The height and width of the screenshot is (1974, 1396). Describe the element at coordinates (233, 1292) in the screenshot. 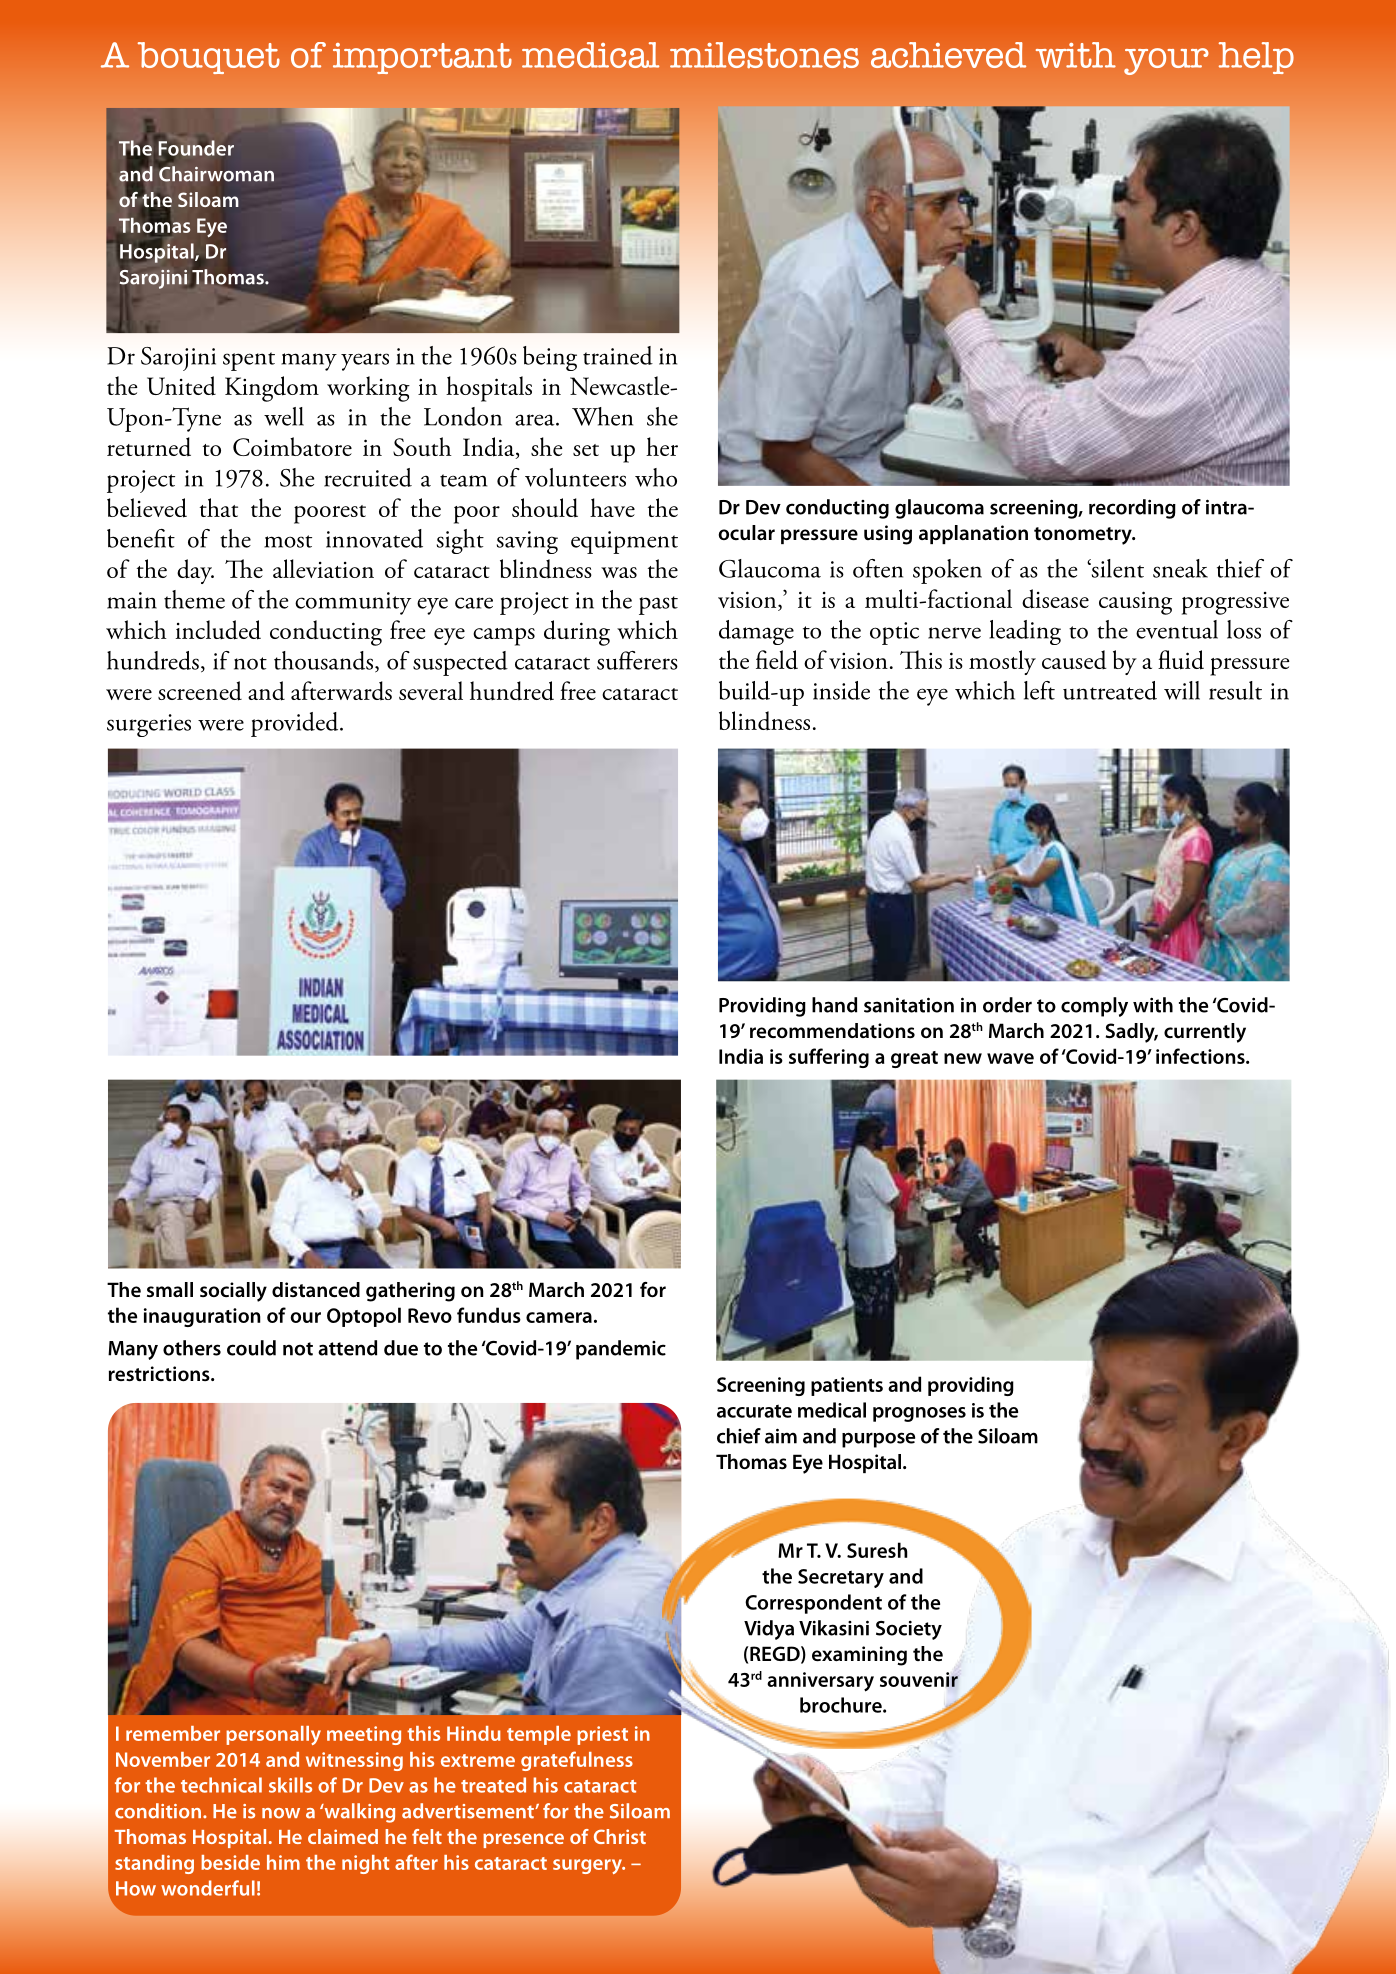

I see `socially` at that location.
